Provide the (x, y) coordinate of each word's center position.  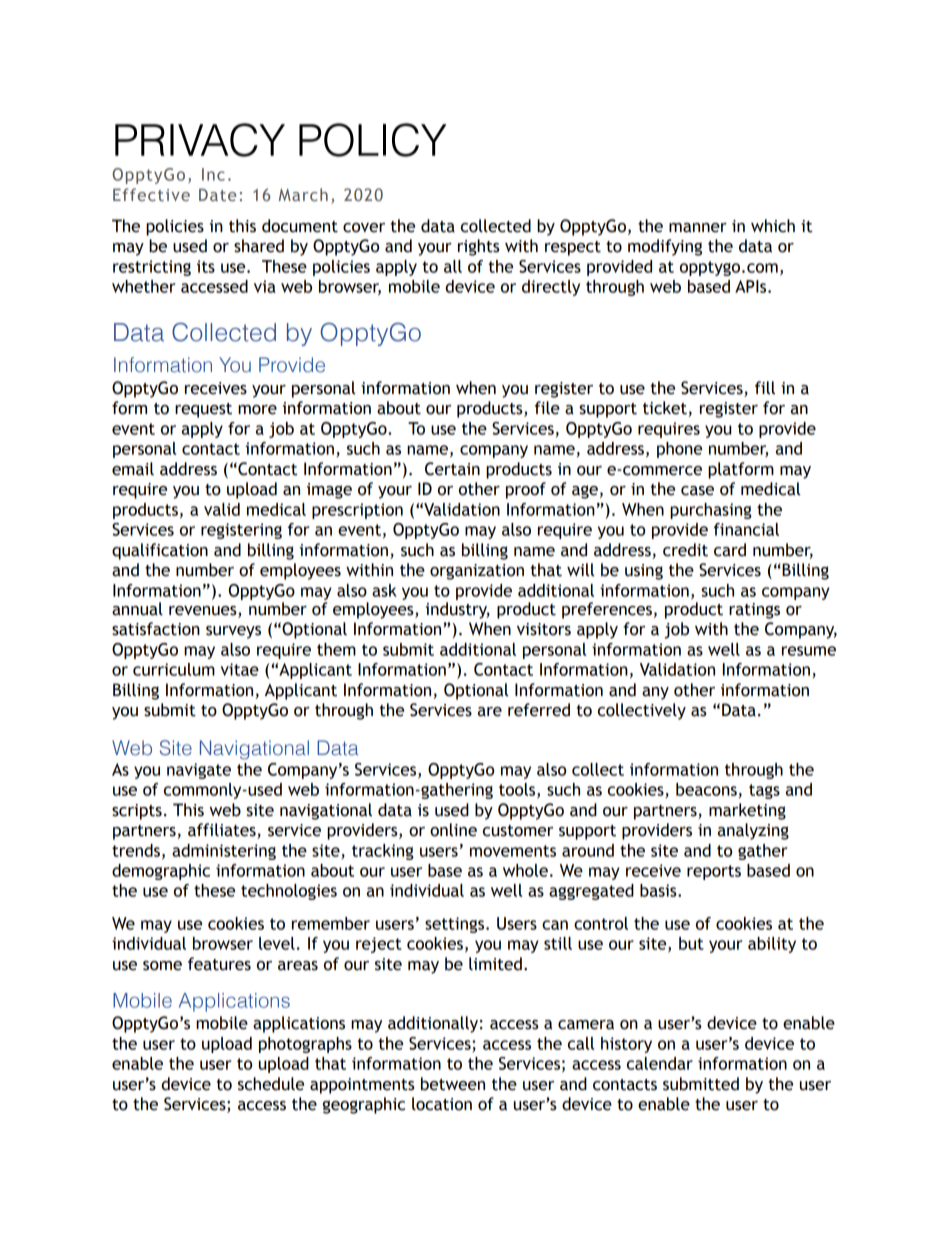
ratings (754, 611)
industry (458, 610)
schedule (271, 1084)
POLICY (373, 140)
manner (698, 228)
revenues (204, 612)
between (453, 1084)
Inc (213, 174)
